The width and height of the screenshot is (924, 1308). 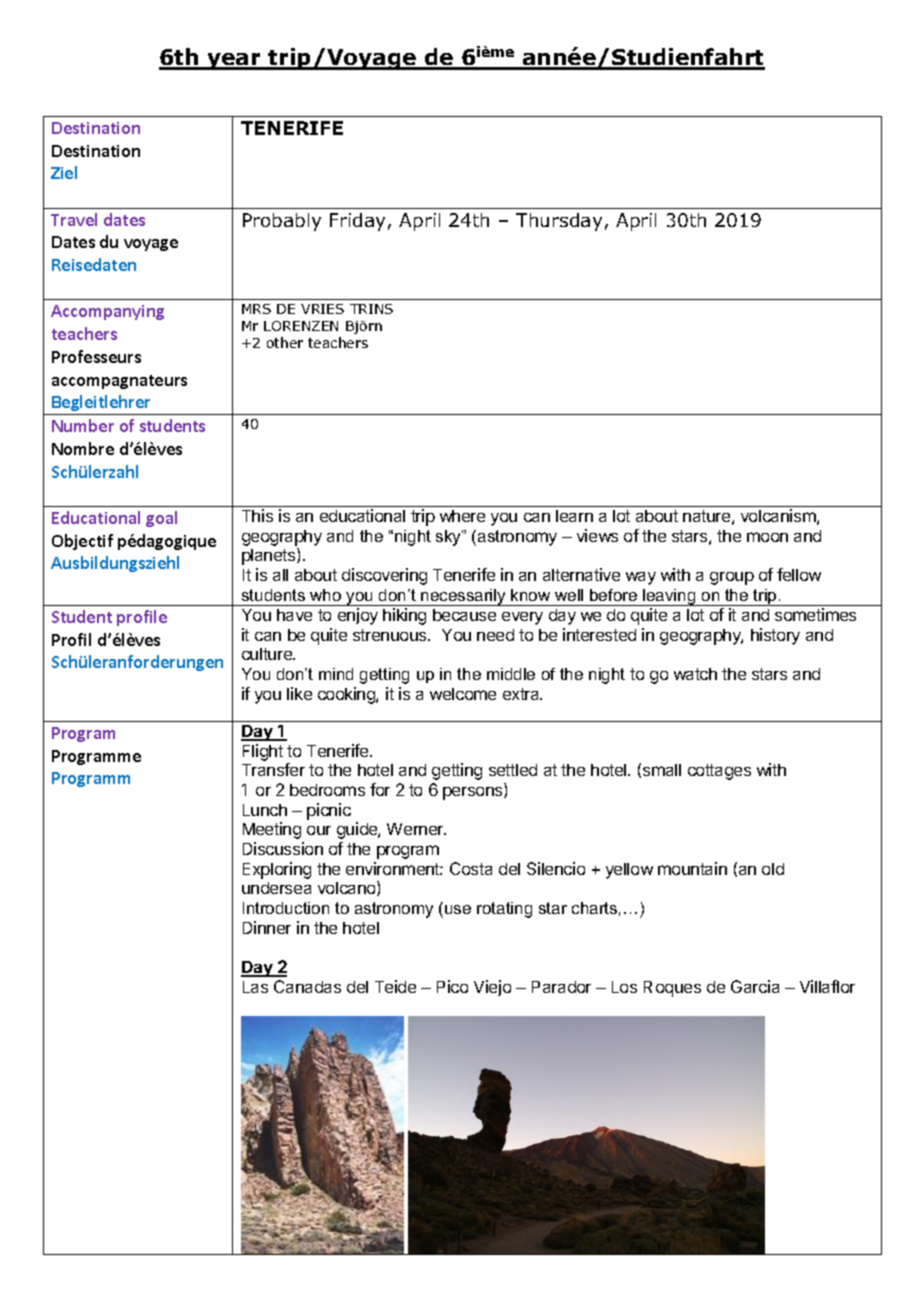 I want to click on Pico, so click(x=452, y=986).
